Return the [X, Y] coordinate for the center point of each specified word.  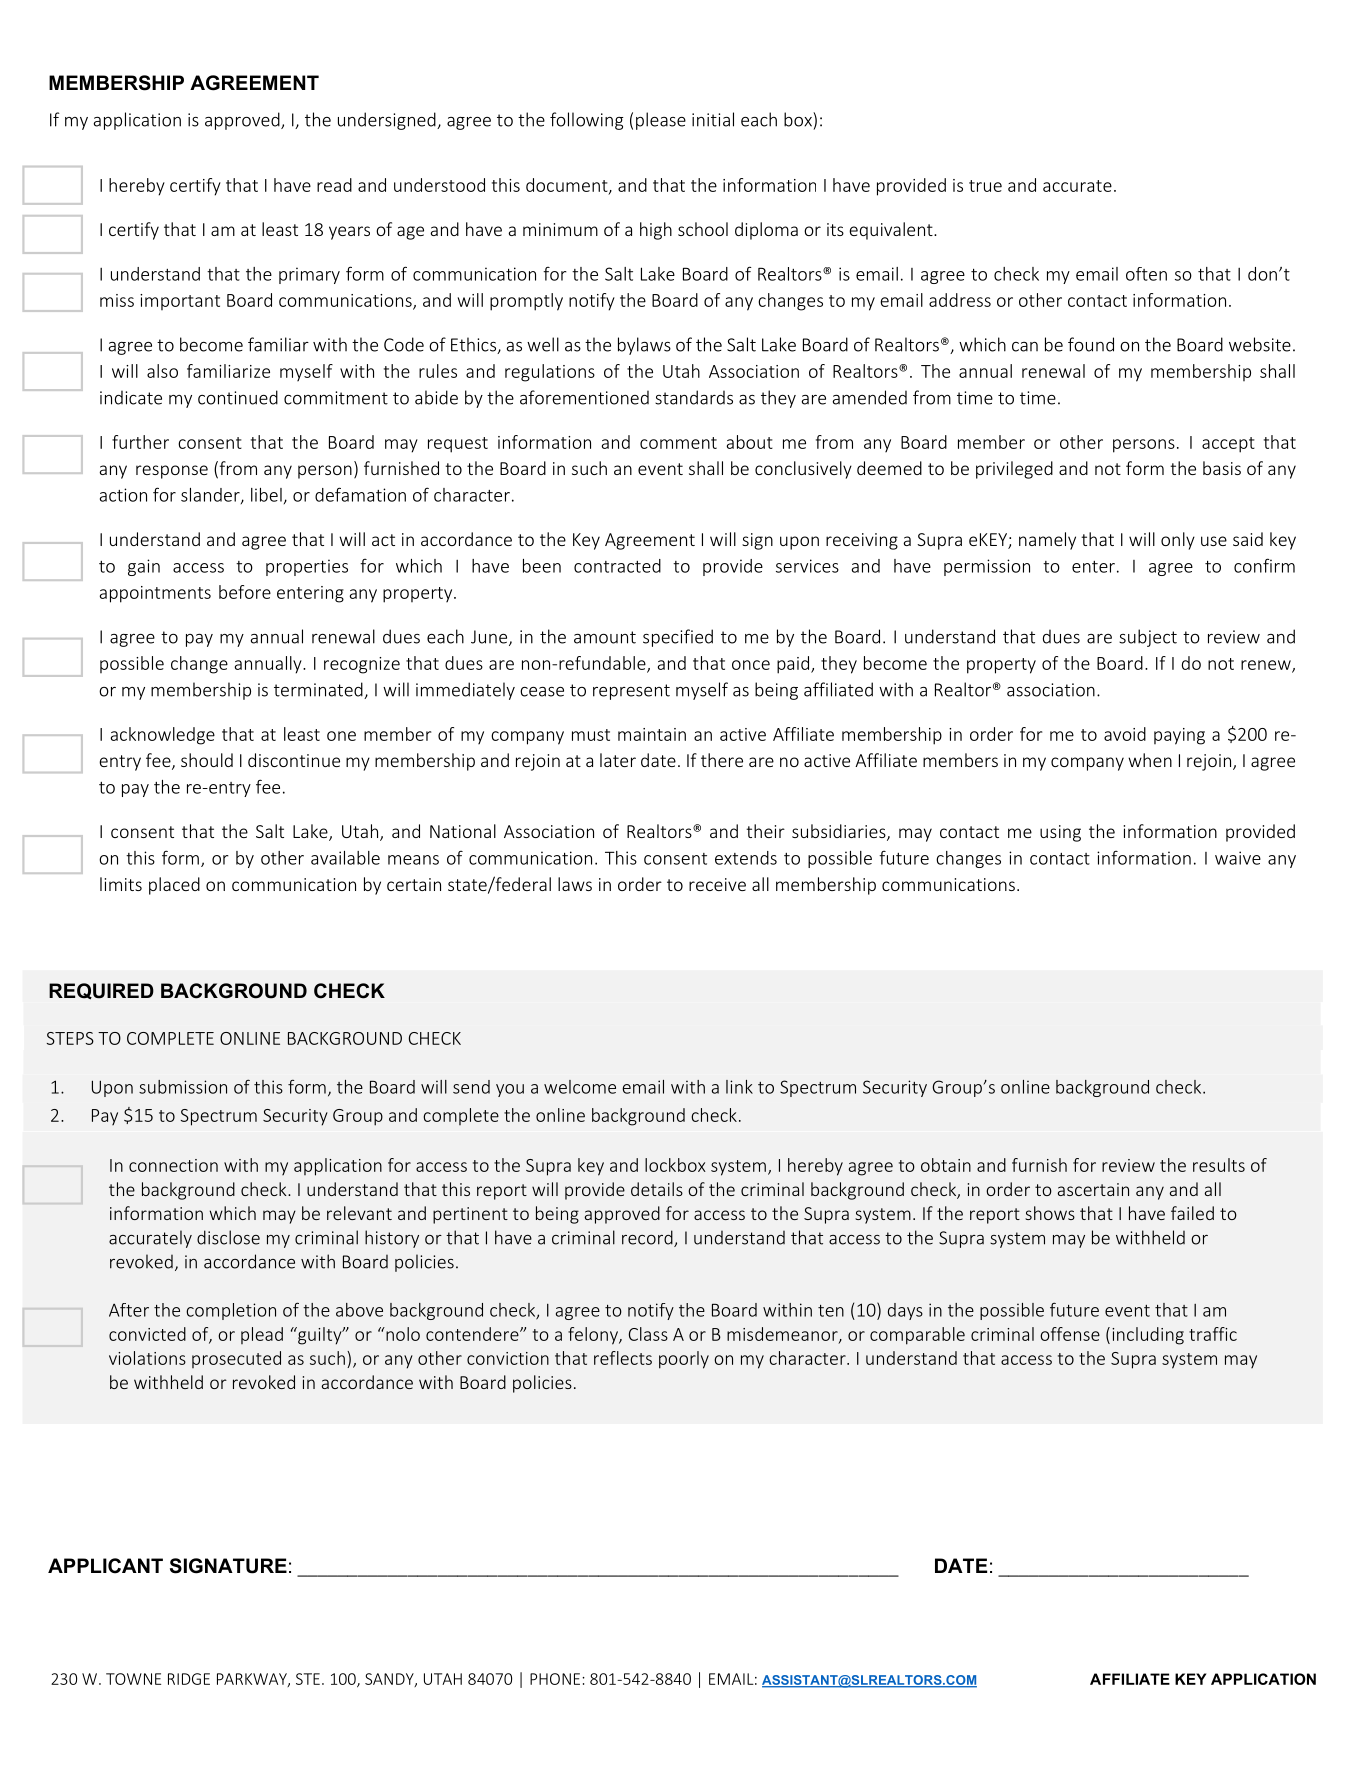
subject [1148, 638]
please [661, 121]
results [1219, 1165]
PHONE [555, 1679]
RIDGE [189, 1679]
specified [678, 638]
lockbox [675, 1165]
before [245, 592]
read [334, 185]
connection [173, 1165]
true [985, 186]
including [1148, 1336]
